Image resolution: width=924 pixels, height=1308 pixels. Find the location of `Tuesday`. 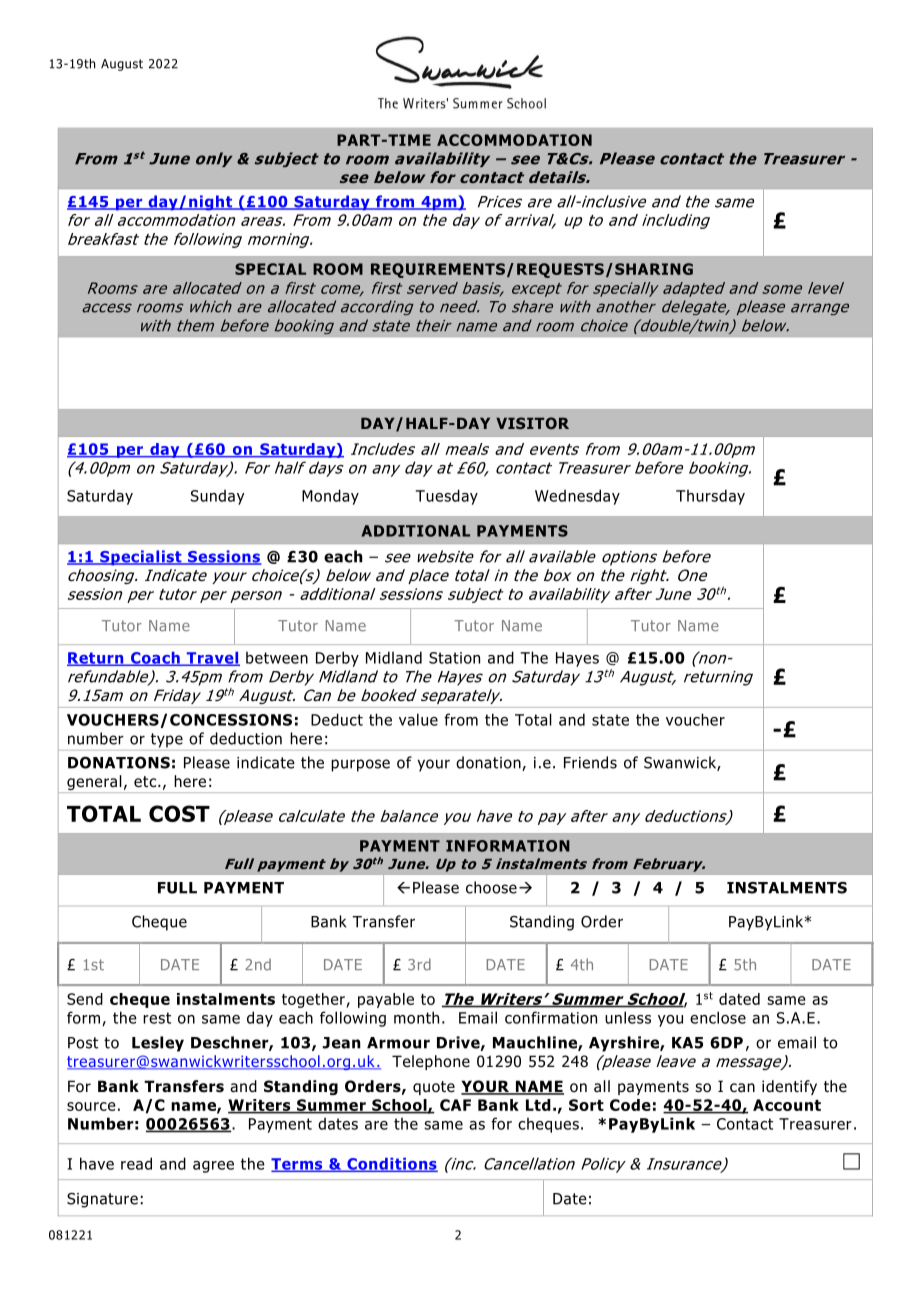

Tuesday is located at coordinates (447, 497).
